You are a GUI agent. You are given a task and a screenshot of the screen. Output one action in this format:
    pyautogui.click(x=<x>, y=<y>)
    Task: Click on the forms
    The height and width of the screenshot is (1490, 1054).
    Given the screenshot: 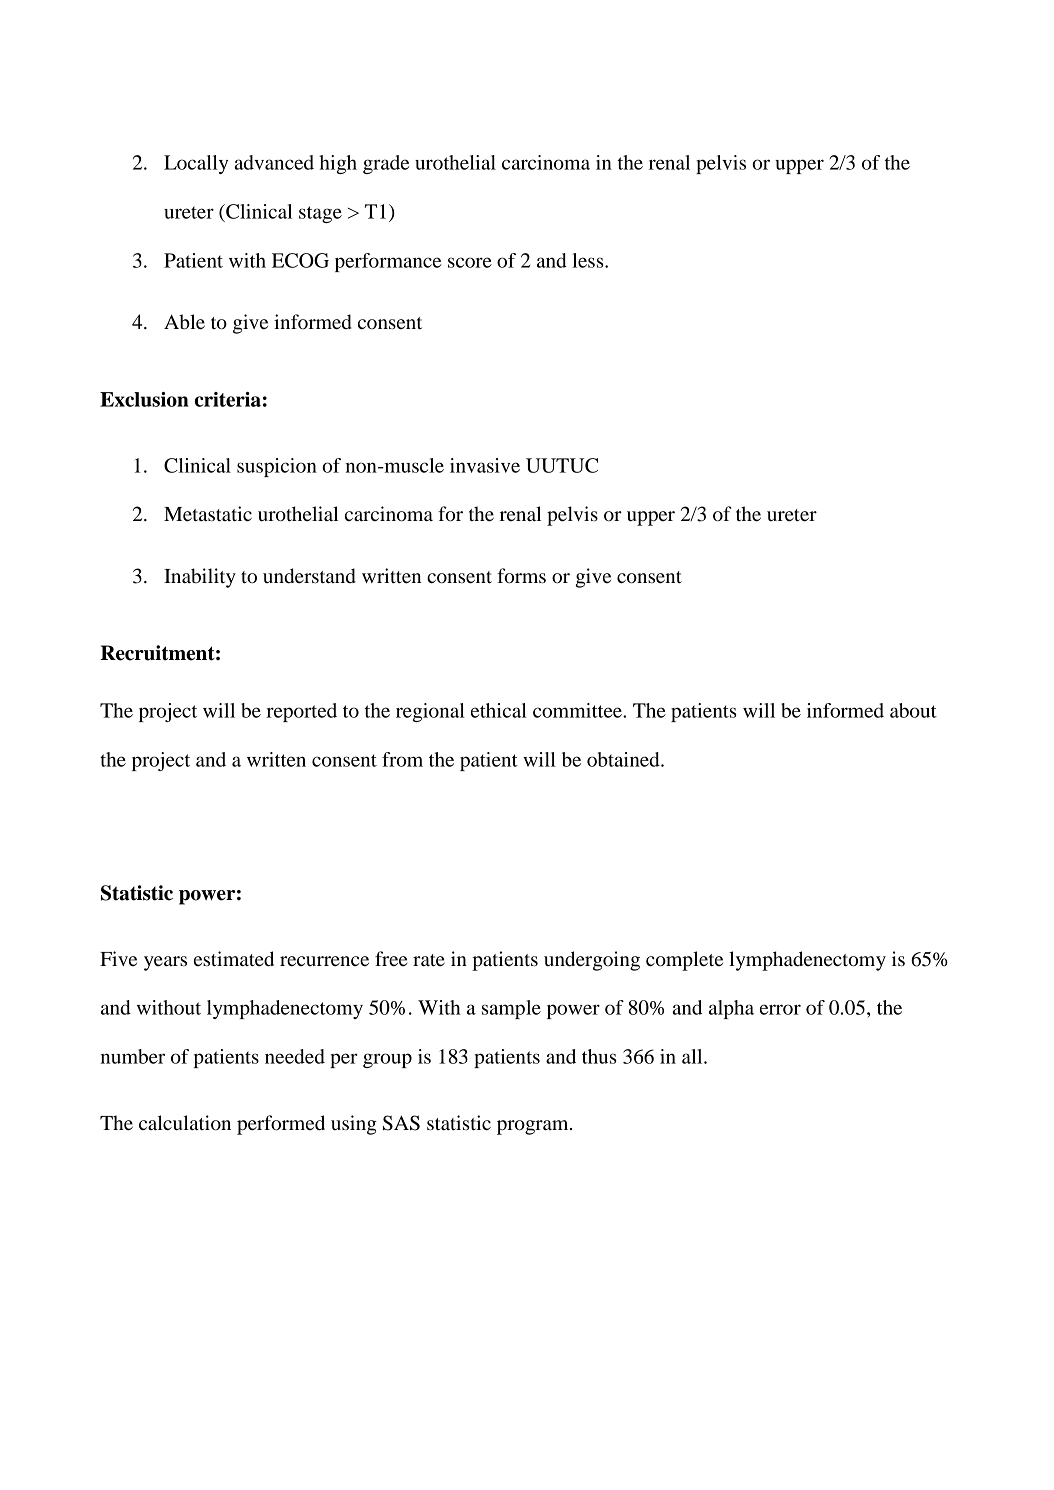 What is the action you would take?
    pyautogui.click(x=521, y=576)
